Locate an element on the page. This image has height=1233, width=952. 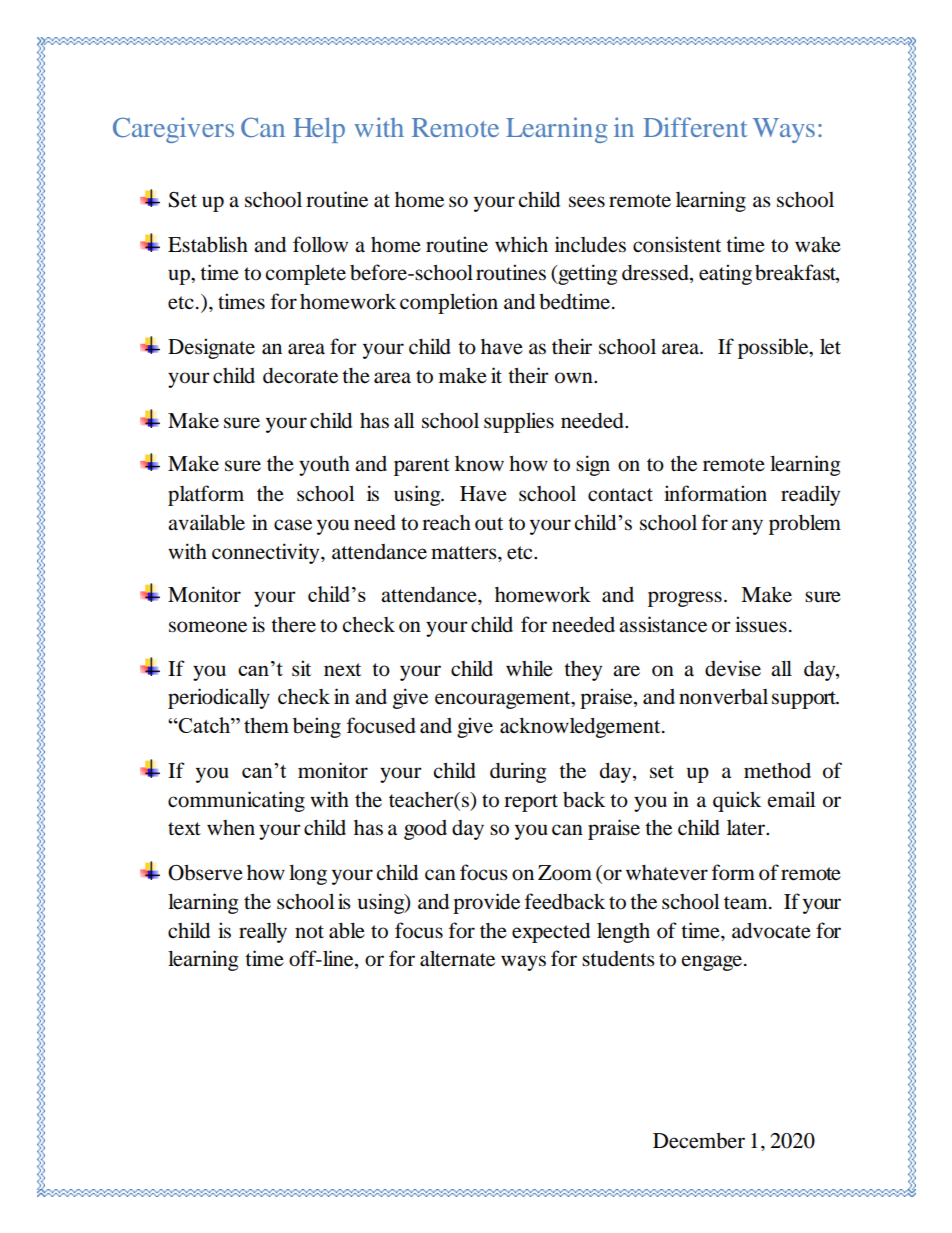
which is located at coordinates (521, 244).
